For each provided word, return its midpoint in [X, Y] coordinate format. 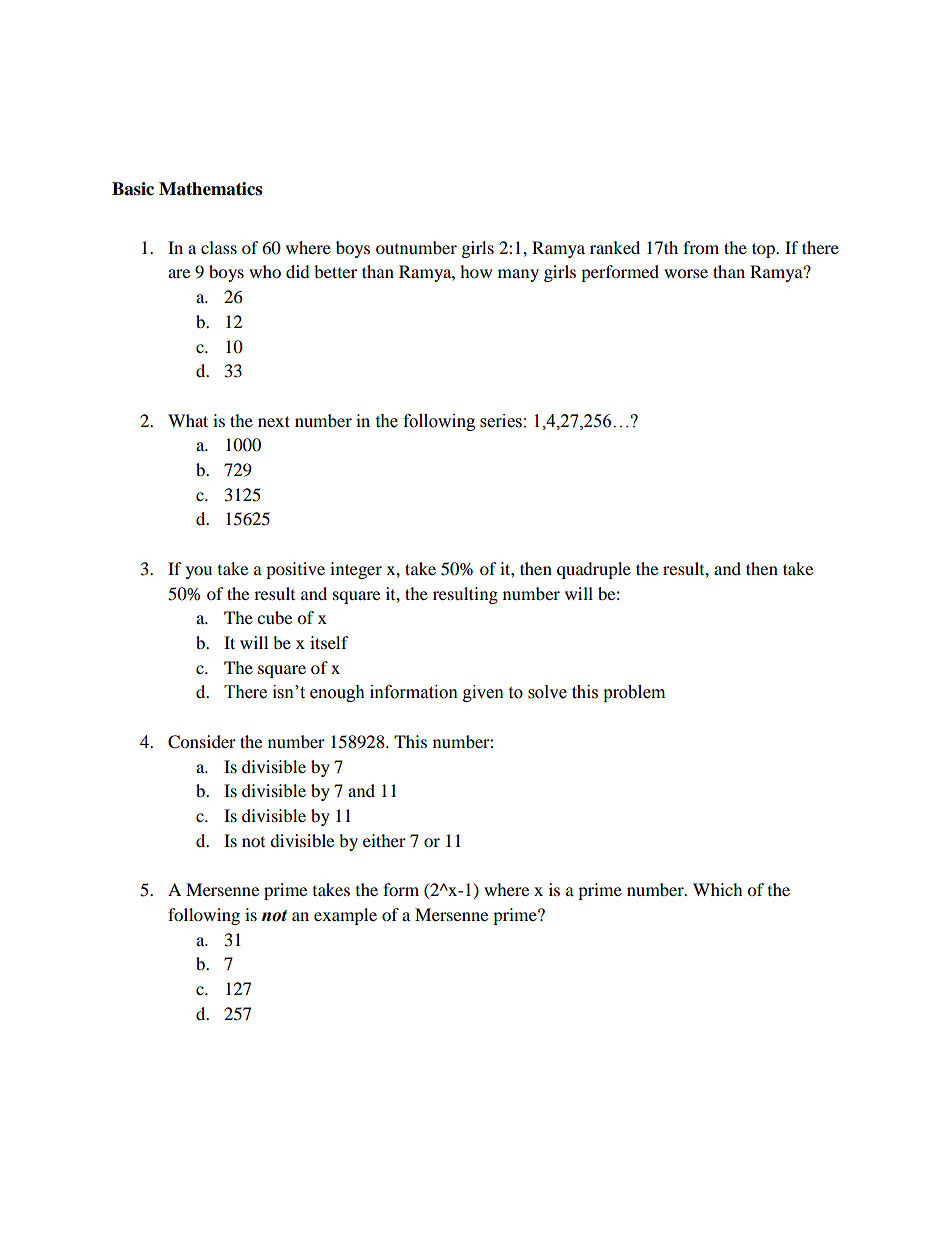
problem [634, 693]
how [476, 271]
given [483, 693]
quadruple [594, 570]
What [188, 420]
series [501, 421]
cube [274, 617]
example [345, 916]
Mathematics [210, 189]
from [701, 247]
